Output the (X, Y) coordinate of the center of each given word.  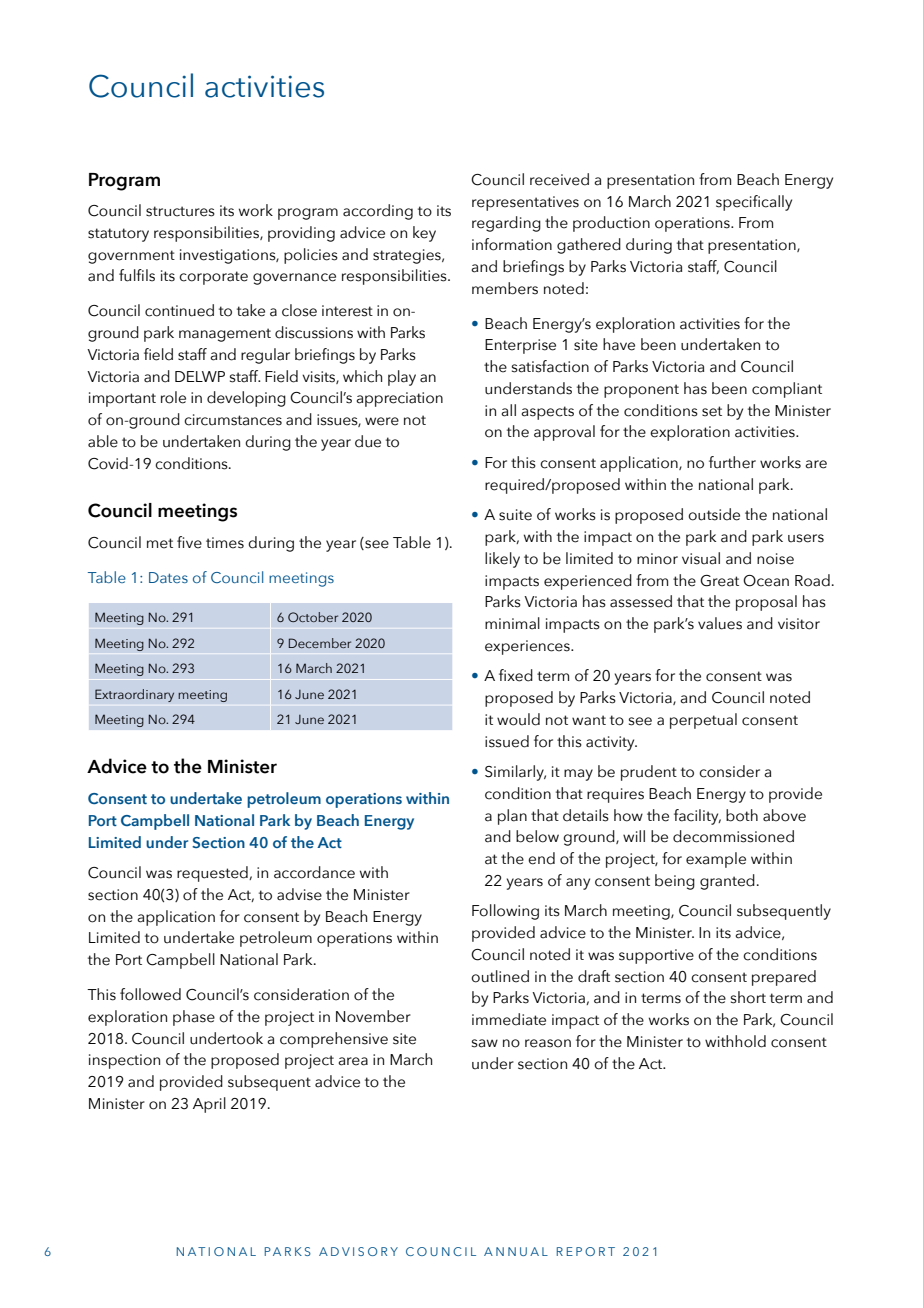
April (209, 1105)
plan (512, 817)
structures (180, 211)
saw (485, 1043)
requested (213, 874)
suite (515, 515)
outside (714, 514)
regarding (506, 224)
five (189, 542)
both (742, 815)
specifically (754, 203)
